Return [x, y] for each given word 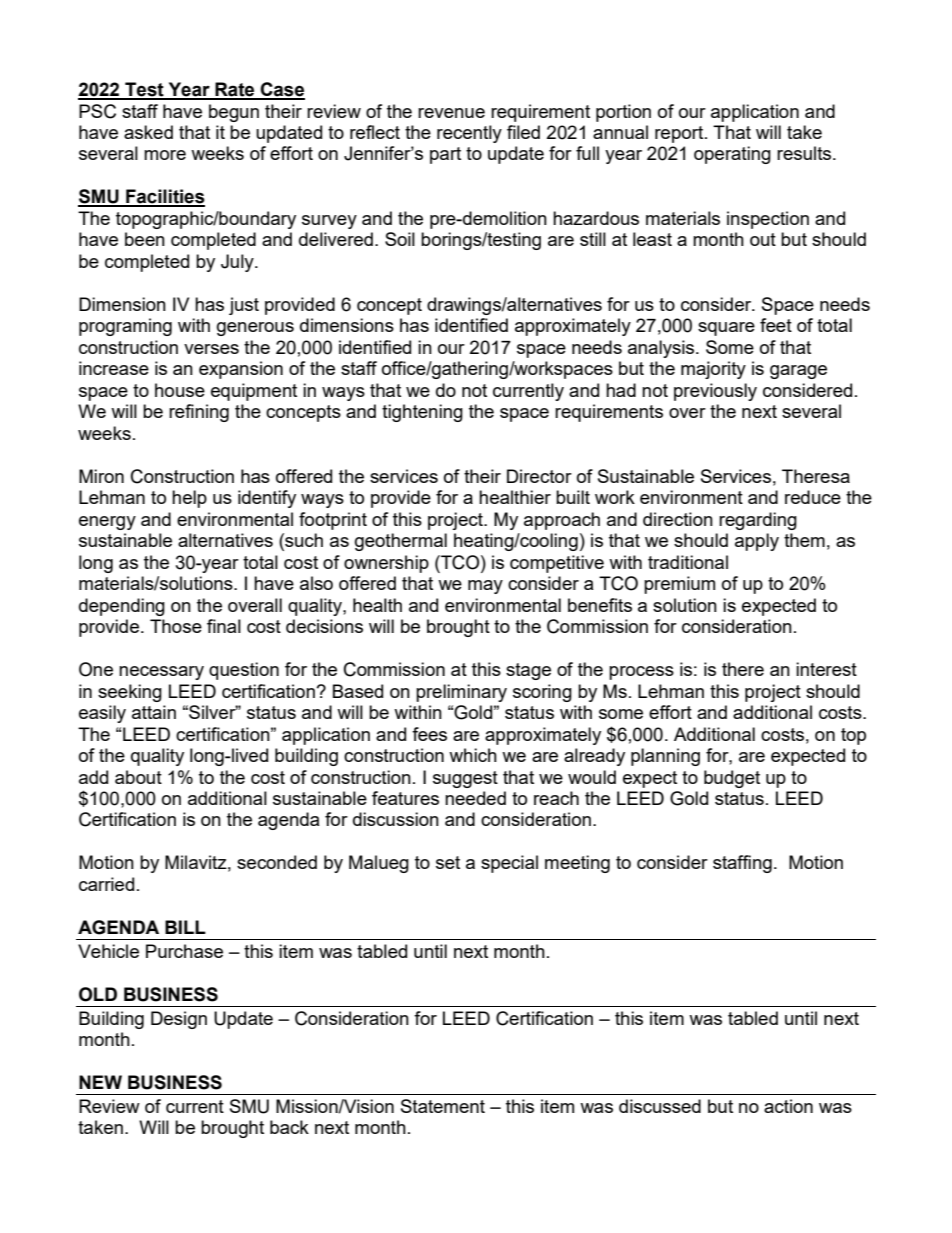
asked [148, 132]
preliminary [461, 693]
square [726, 329]
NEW [100, 1082]
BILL [185, 927]
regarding [758, 521]
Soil [400, 239]
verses [211, 349]
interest [826, 669]
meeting [577, 864]
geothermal [401, 542]
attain [154, 712]
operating [732, 155]
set [448, 862]
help [189, 499]
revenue [451, 113]
